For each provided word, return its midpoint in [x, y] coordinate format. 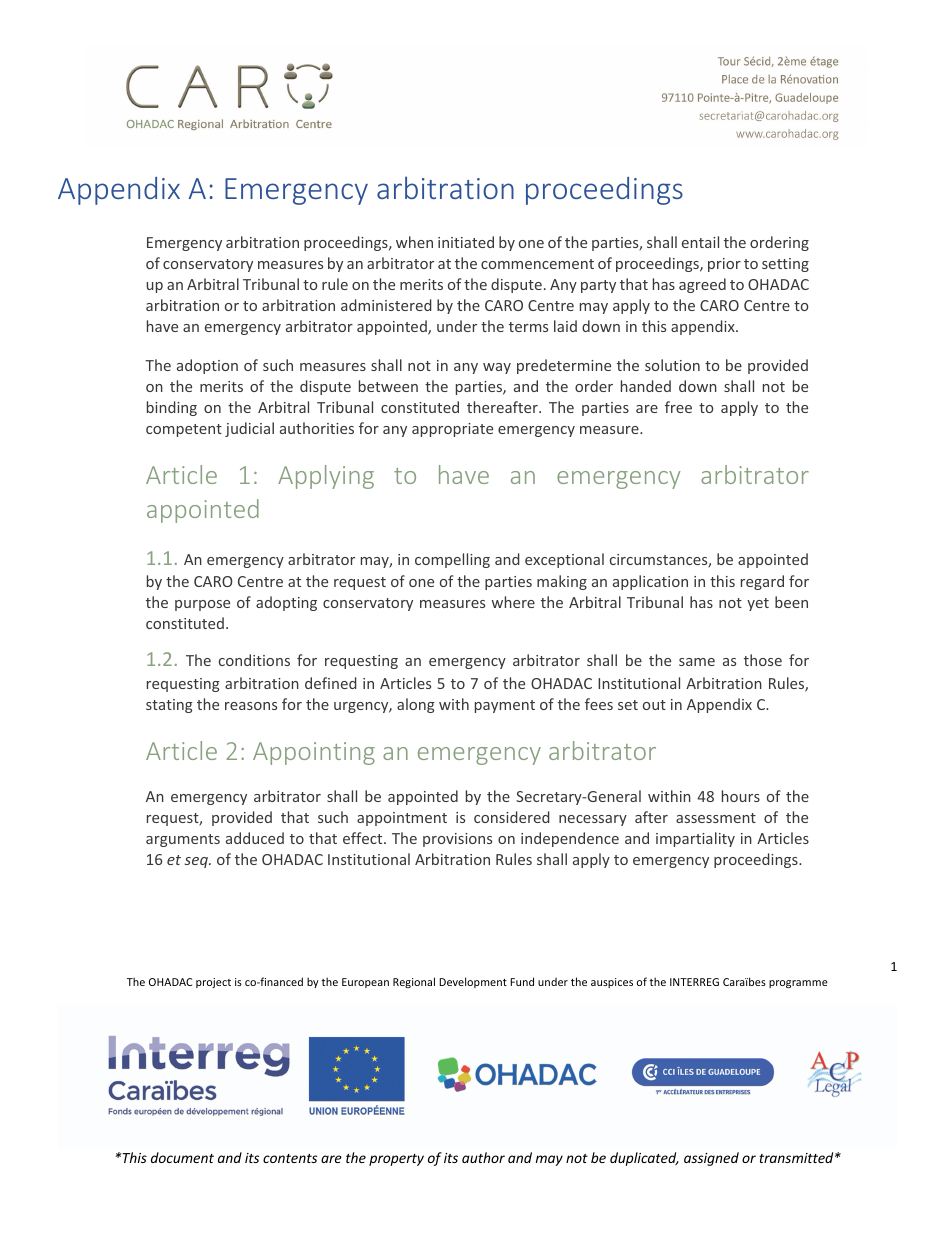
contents [290, 1158]
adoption [207, 366]
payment [505, 706]
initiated [466, 242]
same [697, 662]
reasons [251, 706]
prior [724, 265]
